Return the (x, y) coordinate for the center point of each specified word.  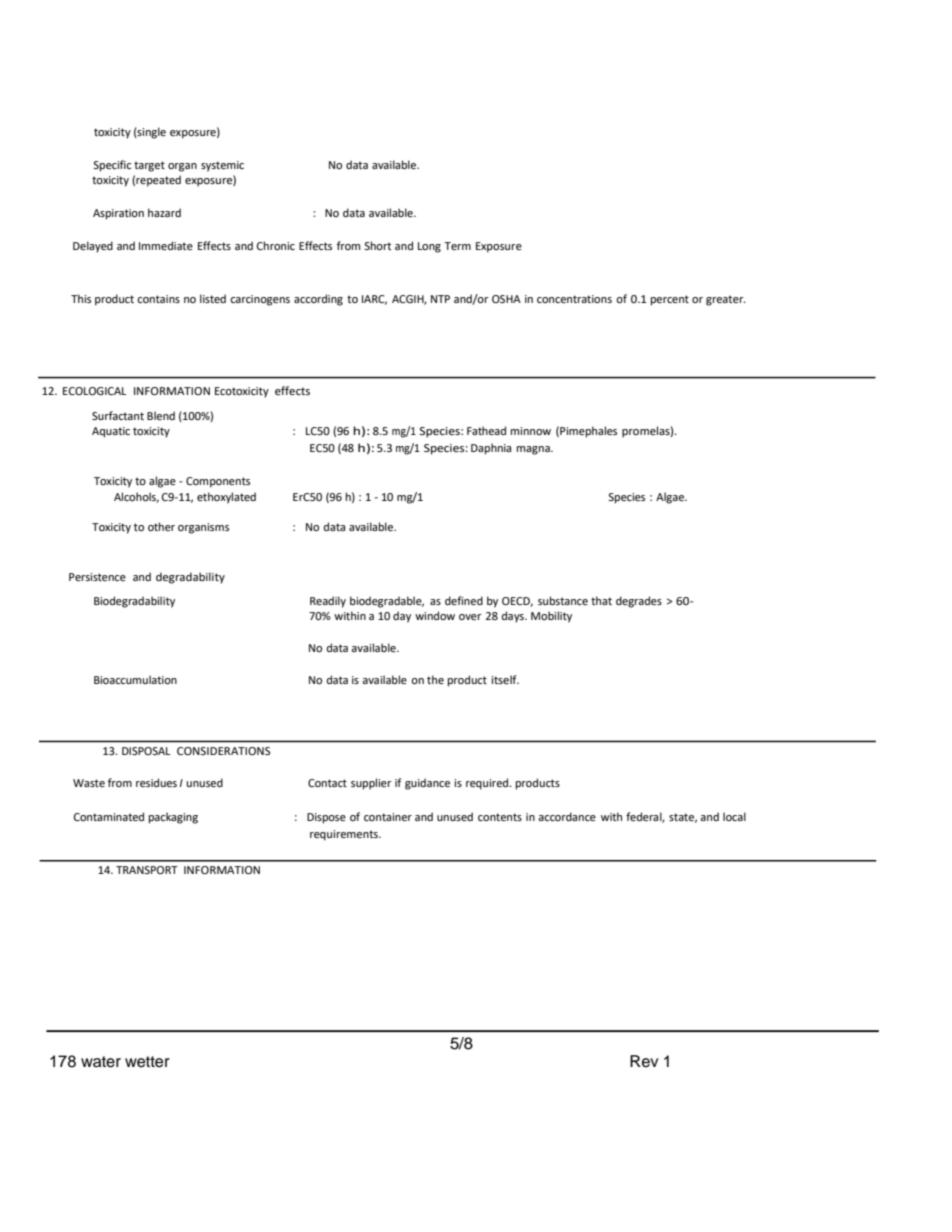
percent (670, 300)
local (734, 816)
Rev (644, 1061)
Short (377, 245)
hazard (164, 212)
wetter (147, 1062)
